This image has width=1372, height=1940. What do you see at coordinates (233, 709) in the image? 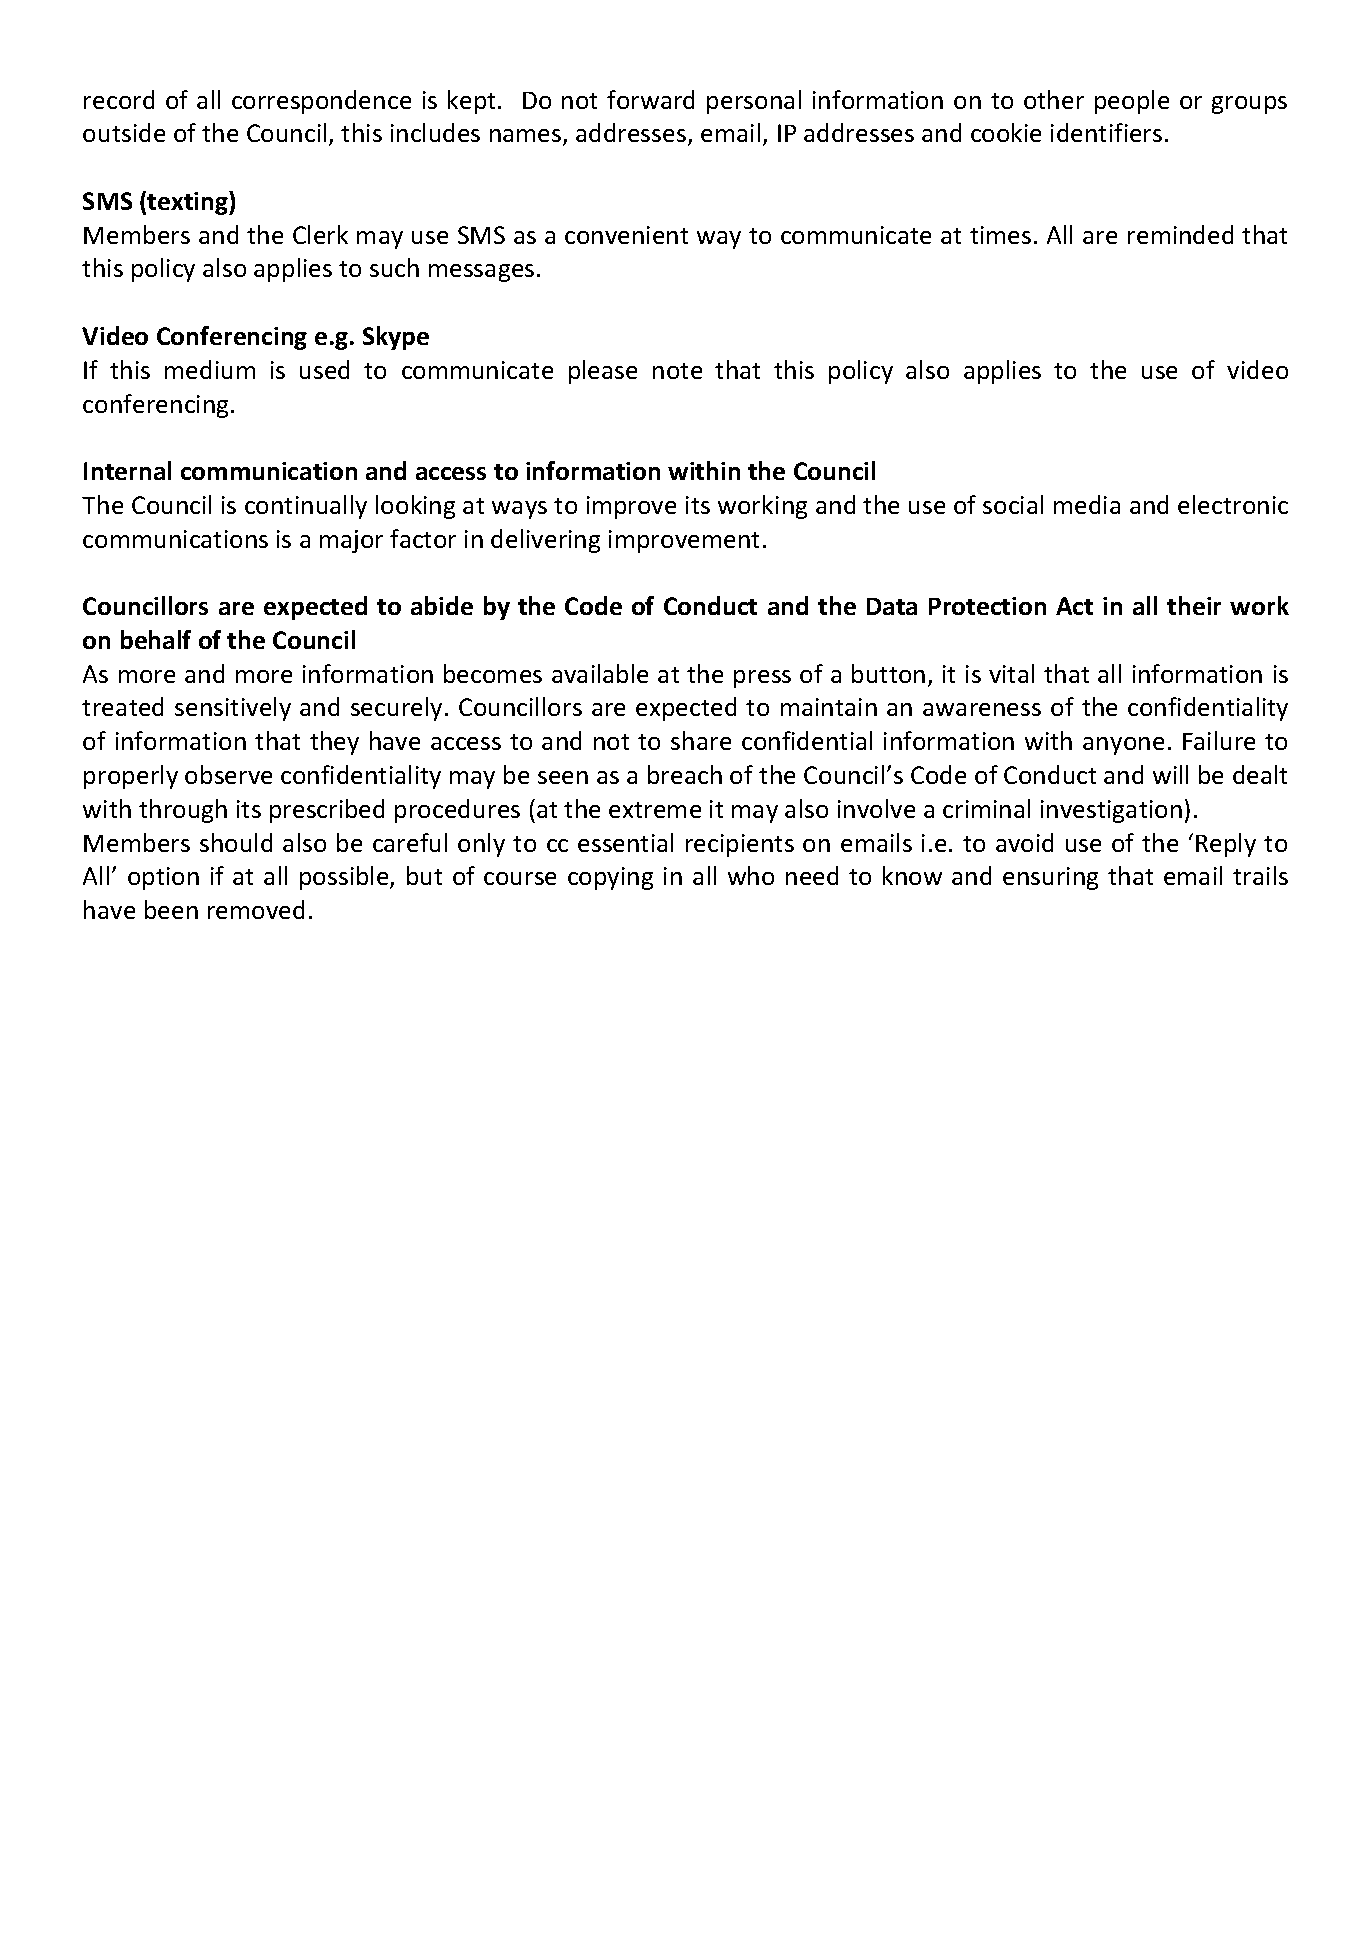
I see `sensitively` at bounding box center [233, 709].
